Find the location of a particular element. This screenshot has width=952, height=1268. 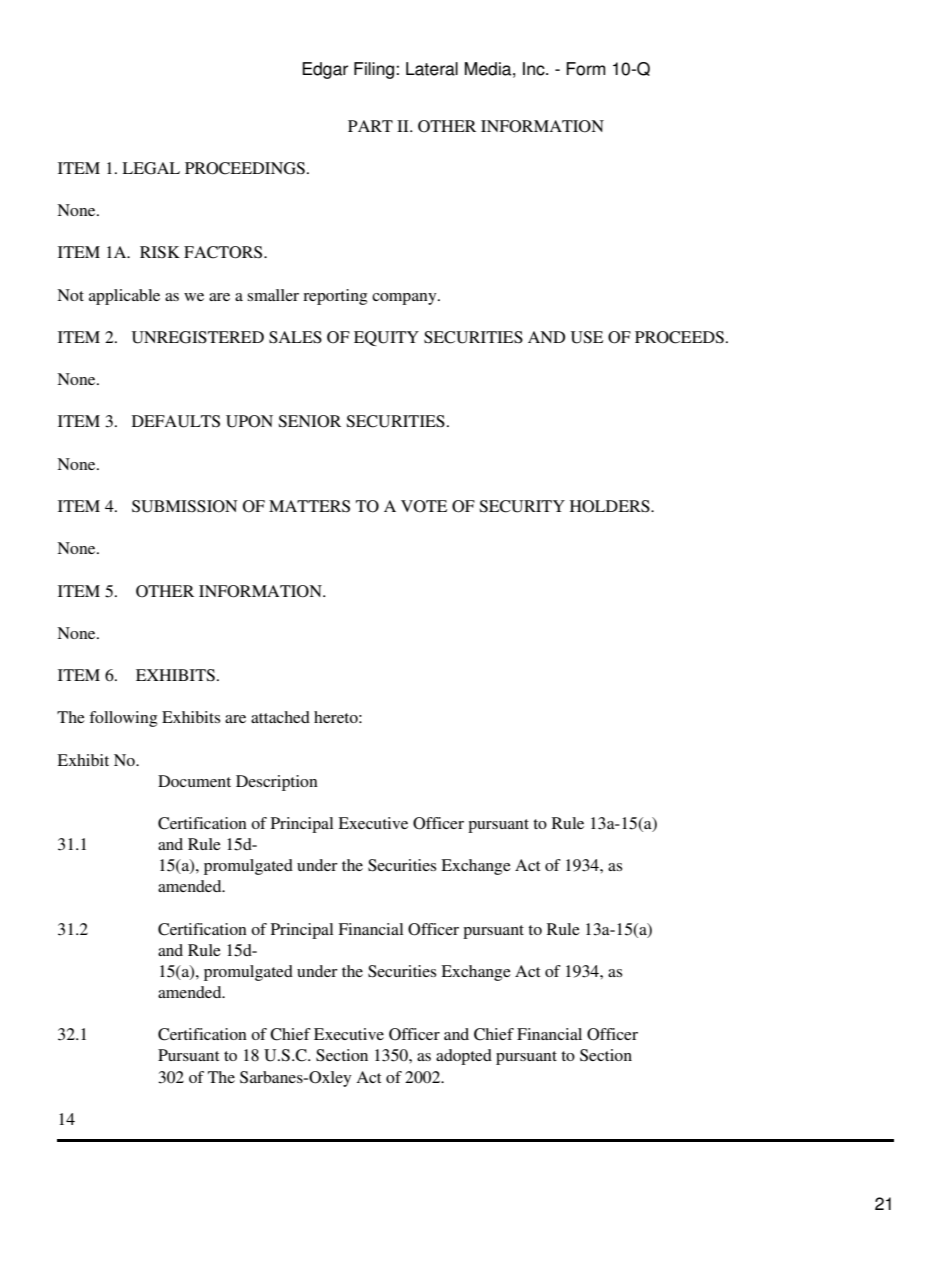

PART is located at coordinates (370, 126).
